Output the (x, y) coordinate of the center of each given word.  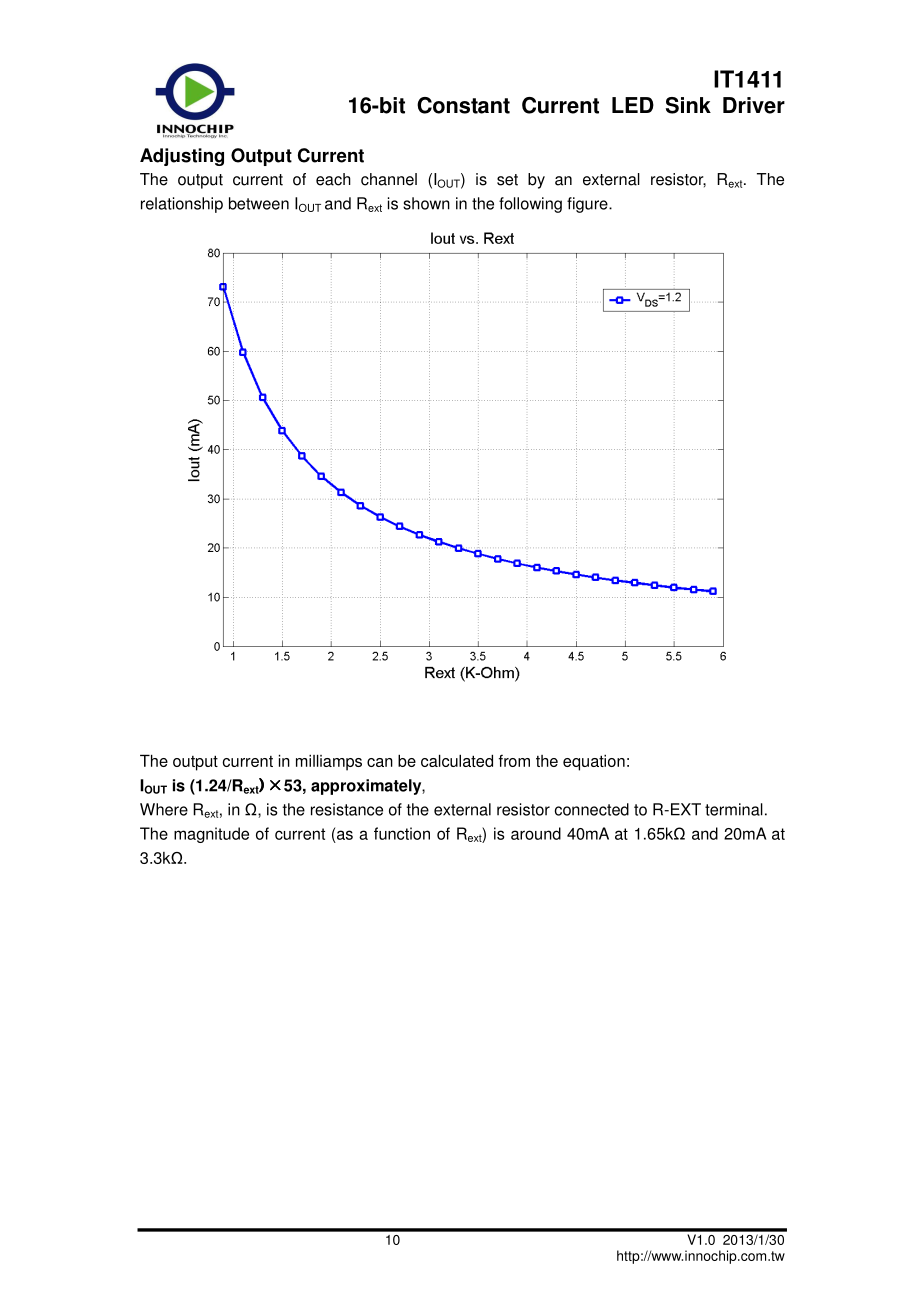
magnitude (211, 835)
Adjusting (182, 157)
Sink (688, 105)
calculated (457, 760)
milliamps (329, 762)
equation (594, 762)
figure (588, 205)
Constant (463, 105)
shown (426, 203)
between (259, 203)
